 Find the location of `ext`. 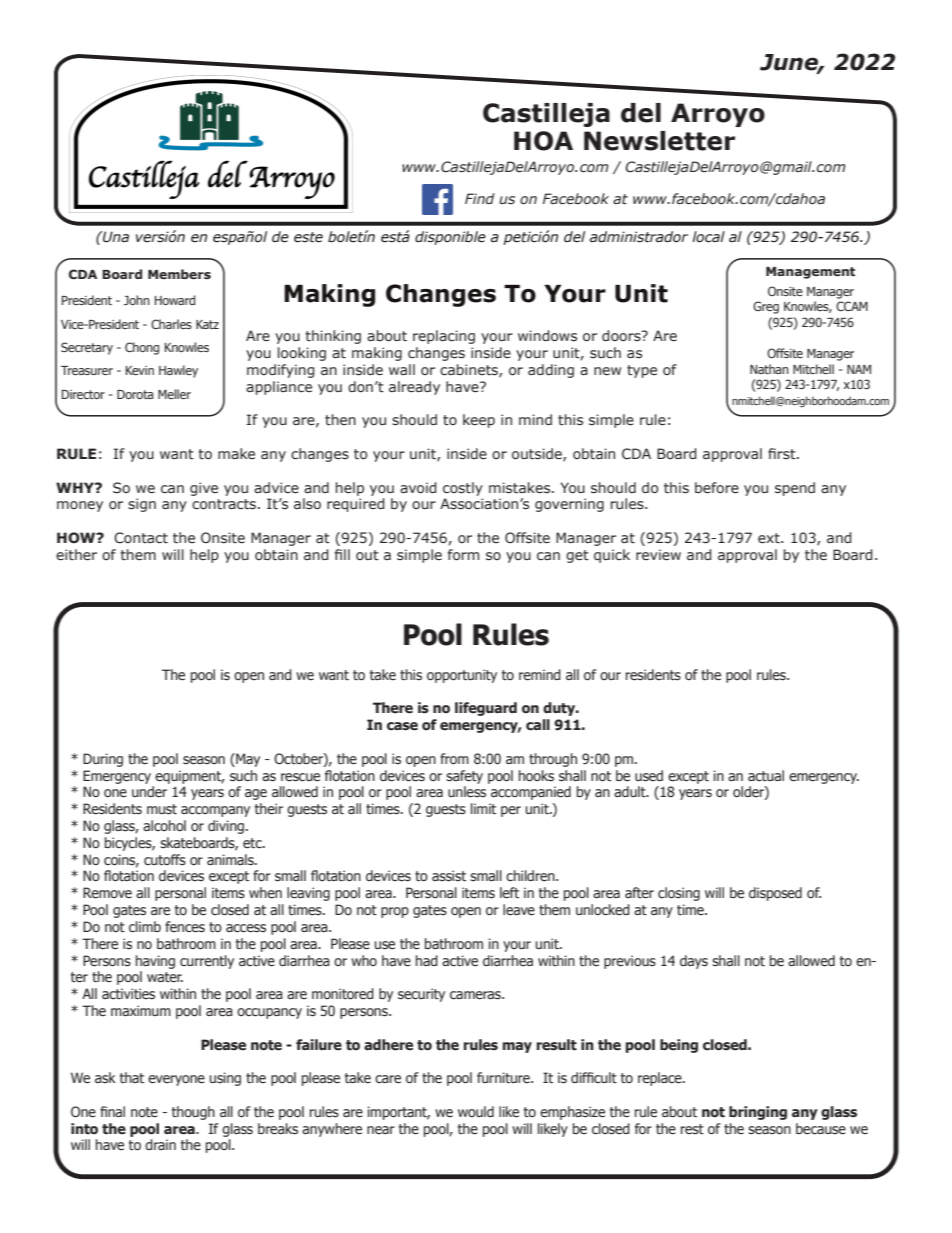

ext is located at coordinates (770, 538).
